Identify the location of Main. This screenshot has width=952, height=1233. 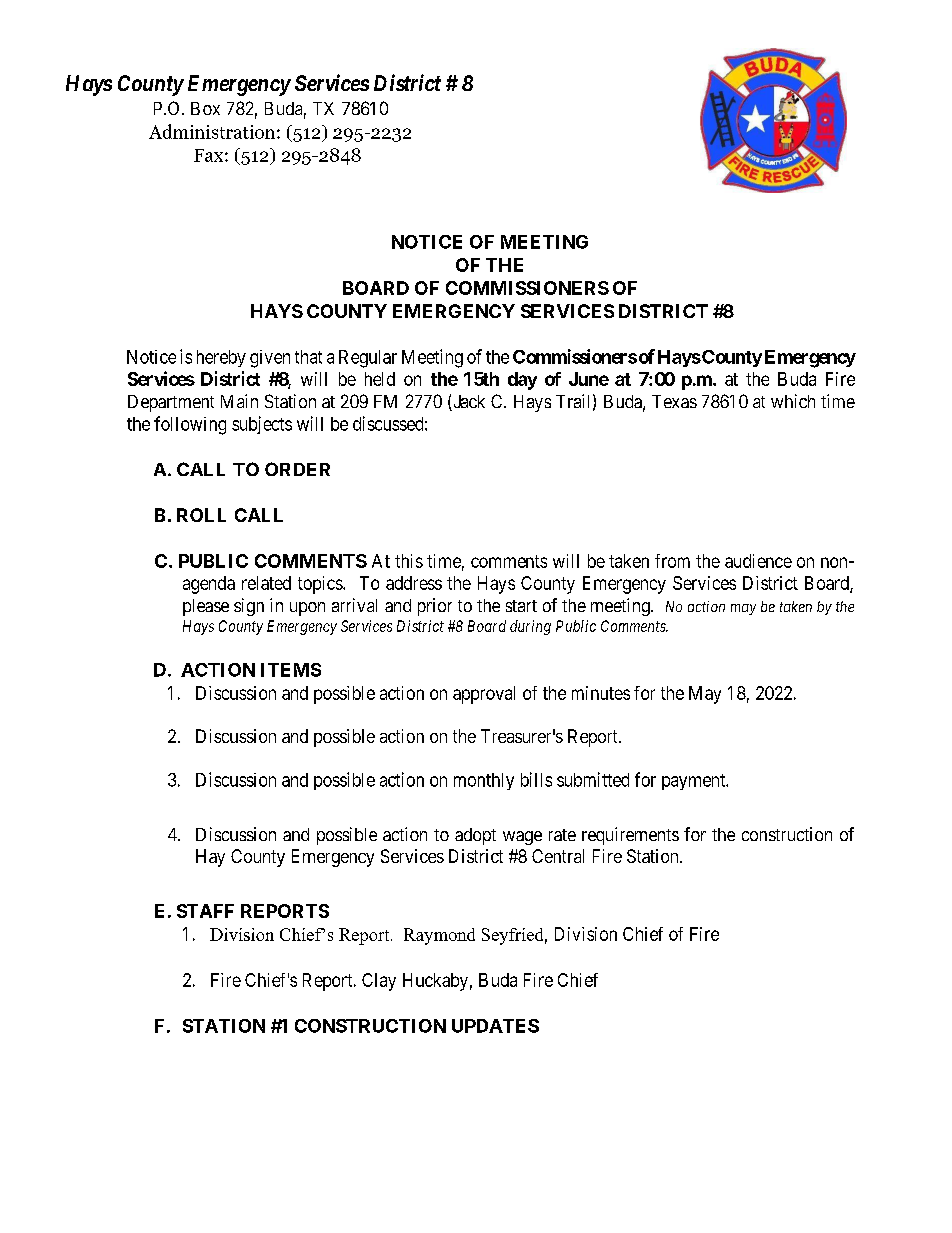
(239, 401).
